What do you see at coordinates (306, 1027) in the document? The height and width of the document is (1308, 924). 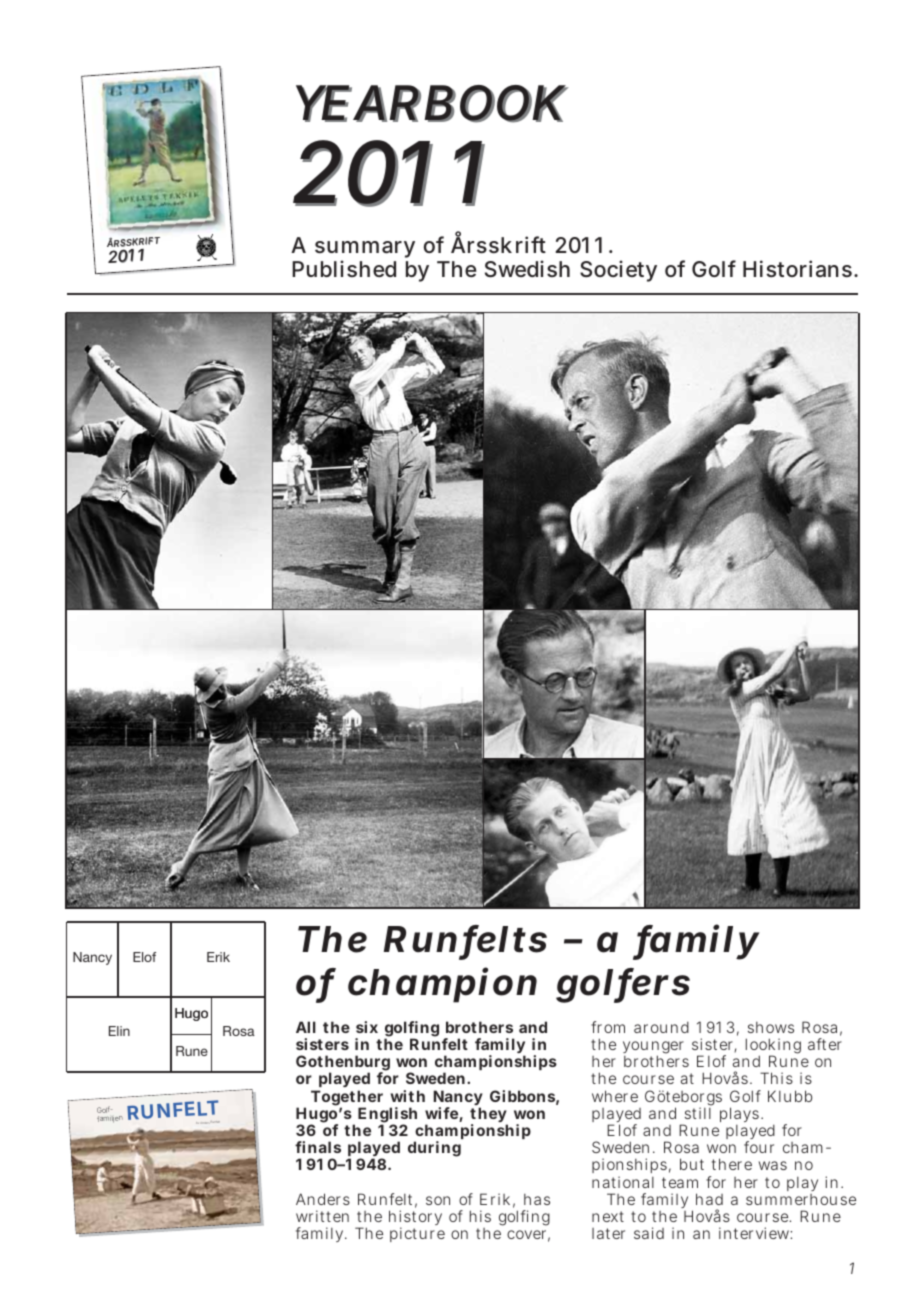 I see `All` at bounding box center [306, 1027].
